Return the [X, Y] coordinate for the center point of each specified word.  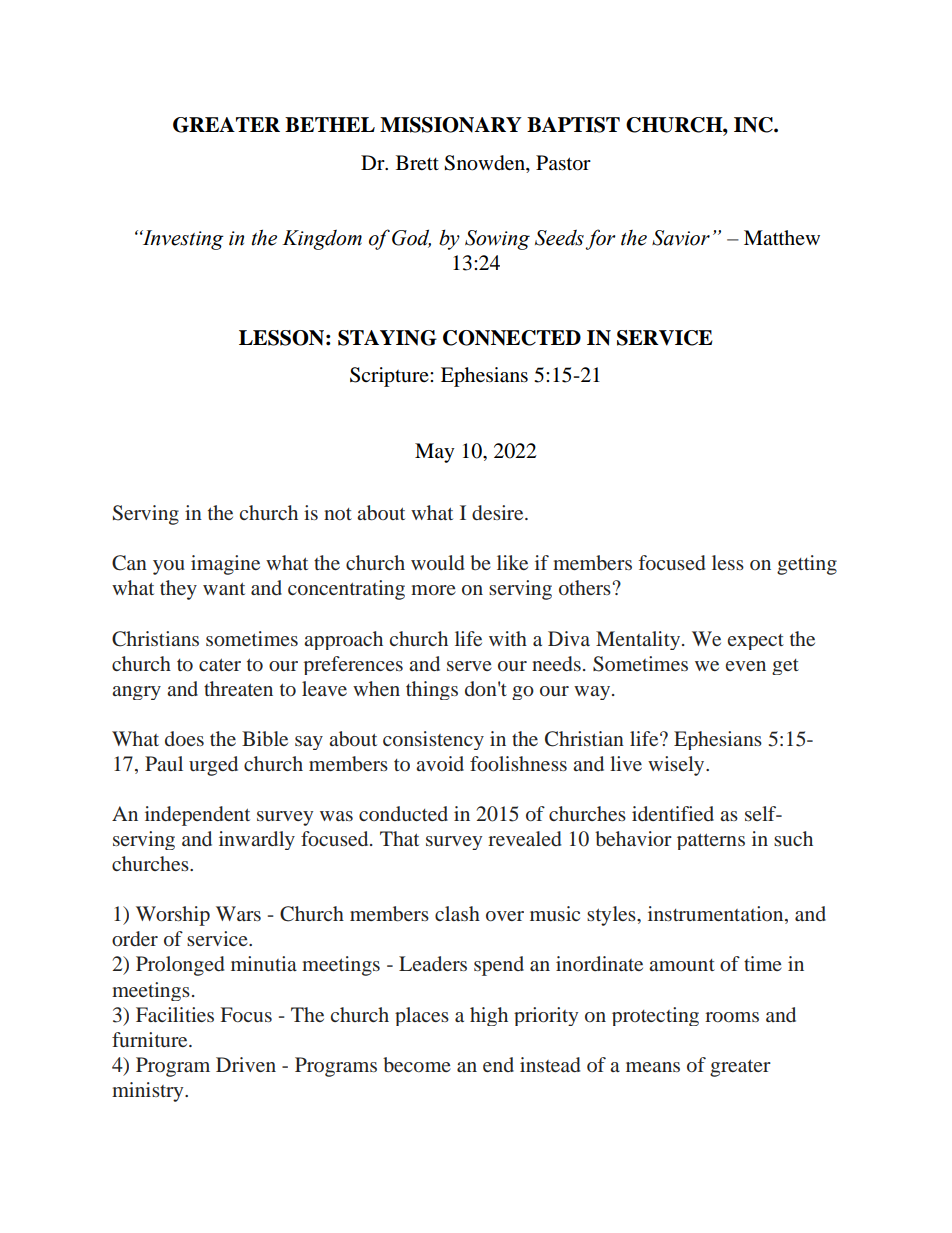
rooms [732, 1017]
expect [756, 642]
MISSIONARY [451, 125]
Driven [246, 1064]
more [433, 590]
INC [754, 125]
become [417, 1064]
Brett [417, 162]
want [224, 588]
